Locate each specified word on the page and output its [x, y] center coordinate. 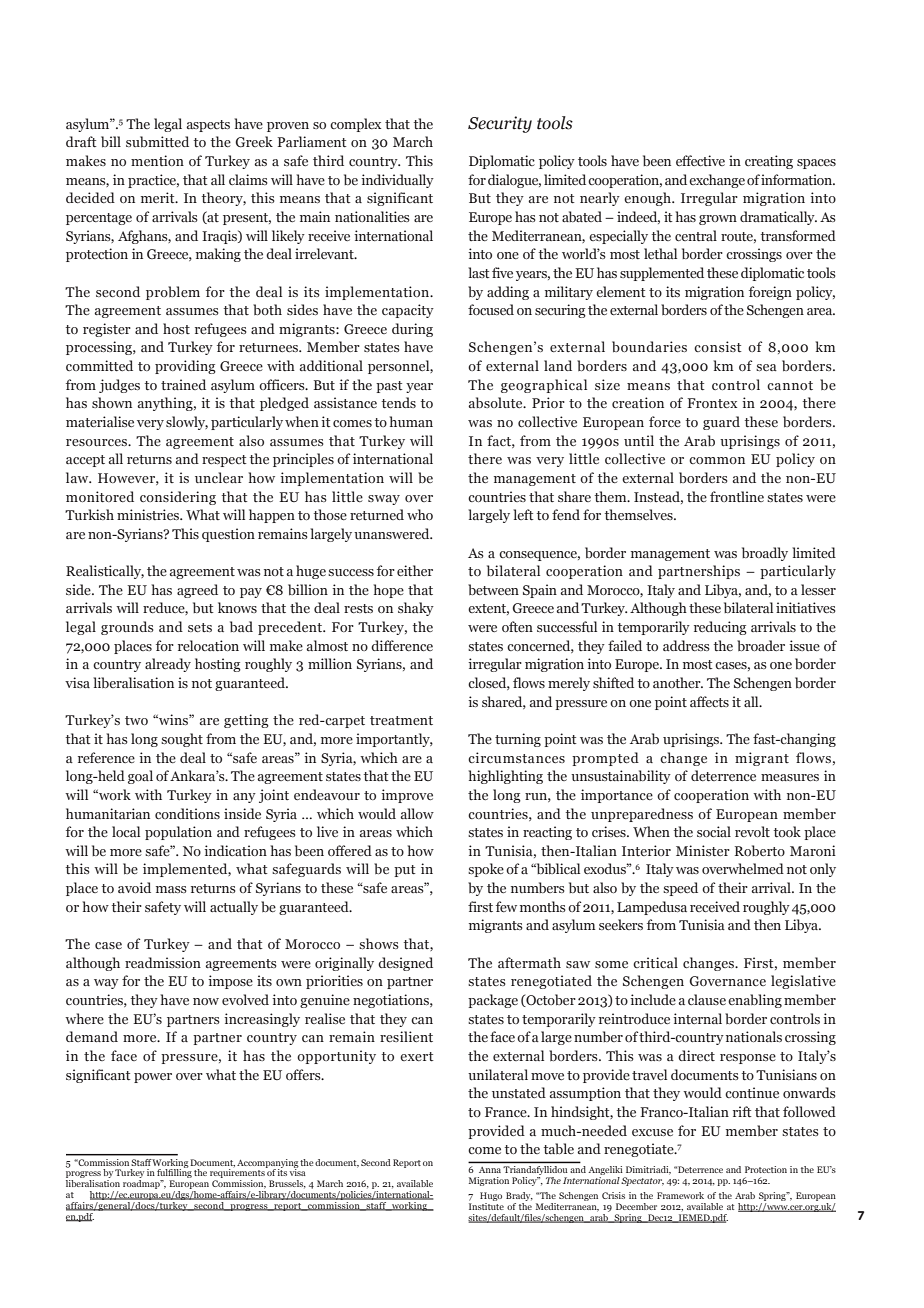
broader [761, 645]
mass [171, 889]
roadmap [142, 1184]
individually [397, 181]
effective [700, 160]
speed [680, 889]
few [506, 906]
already [168, 665]
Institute [486, 1206]
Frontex [712, 403]
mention [157, 160]
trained [183, 384]
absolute [496, 402]
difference [402, 645]
